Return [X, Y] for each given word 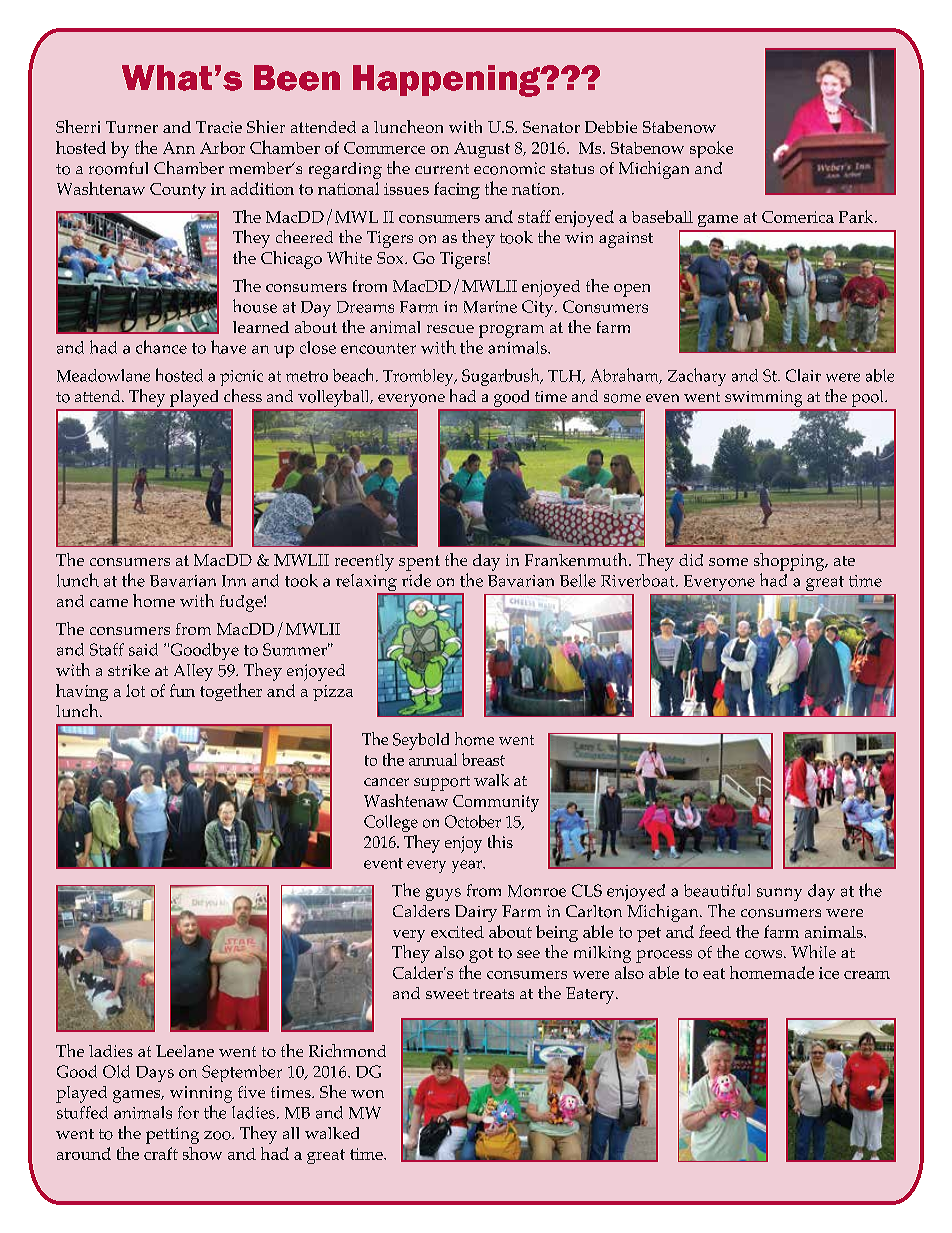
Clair [803, 375]
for [188, 1112]
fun [182, 690]
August [482, 150]
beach [355, 375]
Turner [132, 127]
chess [243, 395]
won [367, 1094]
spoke [711, 149]
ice [829, 973]
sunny [779, 894]
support [442, 783]
